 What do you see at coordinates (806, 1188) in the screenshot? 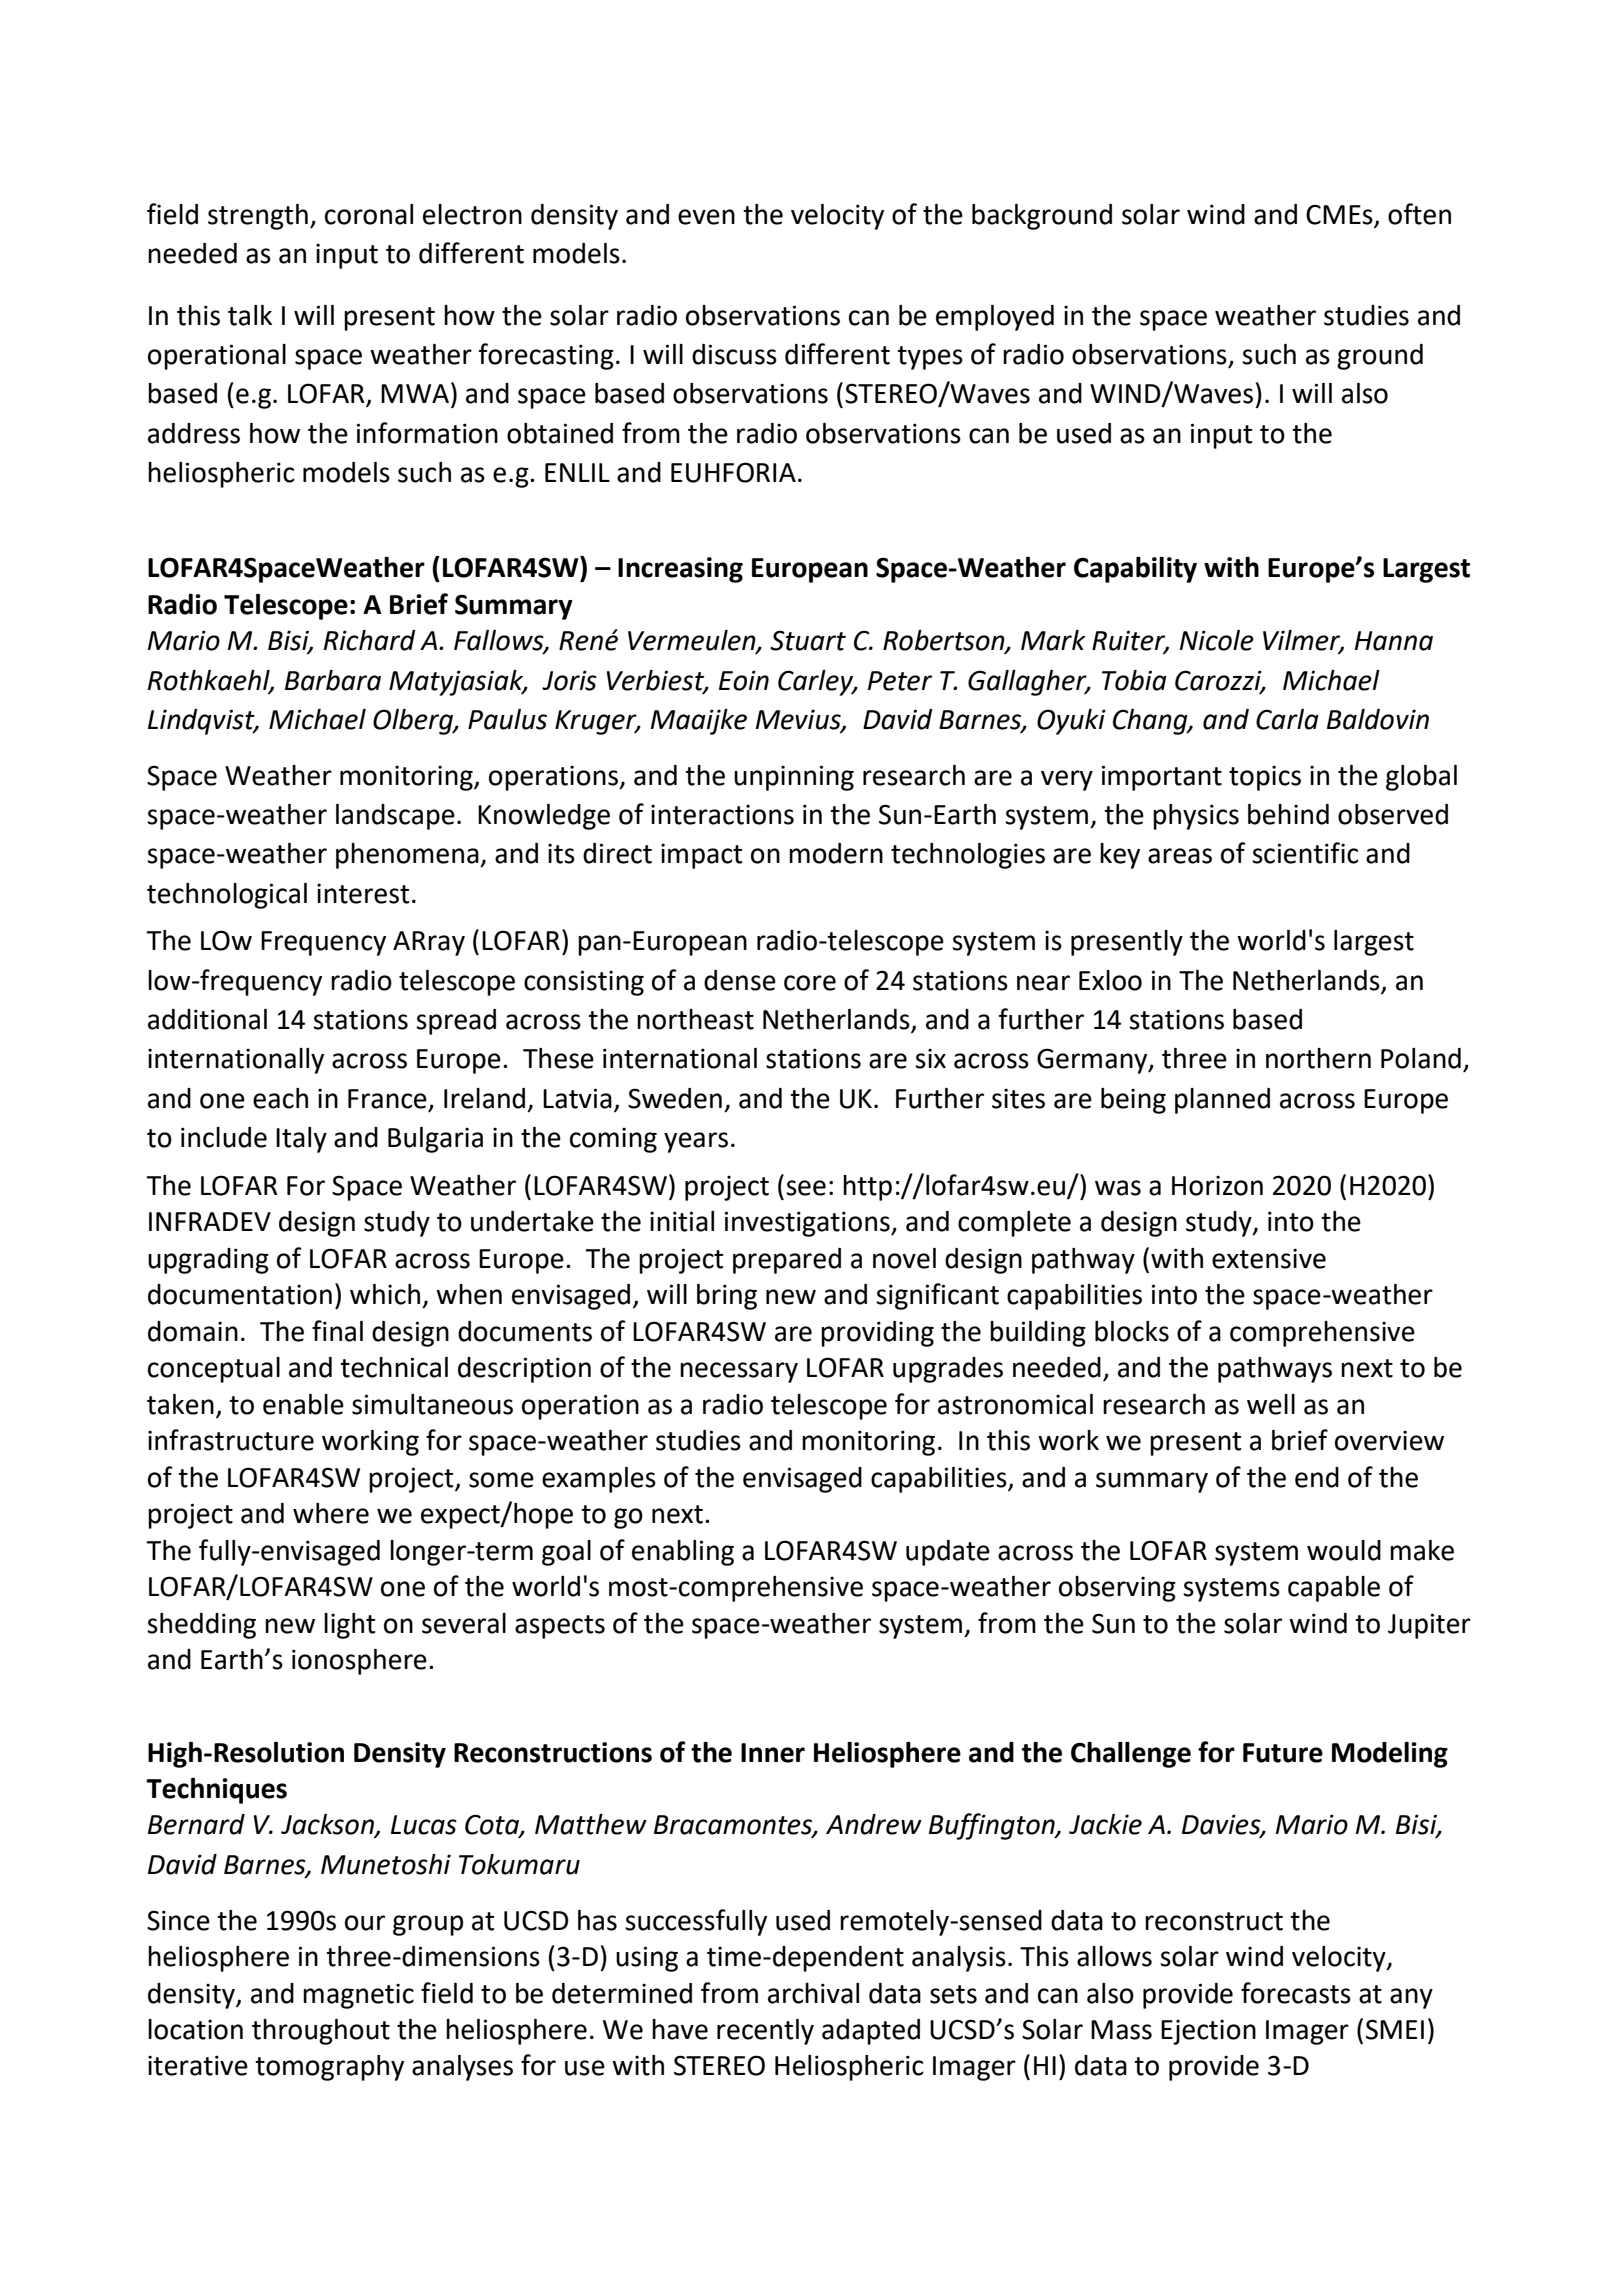
I see `see` at bounding box center [806, 1188].
